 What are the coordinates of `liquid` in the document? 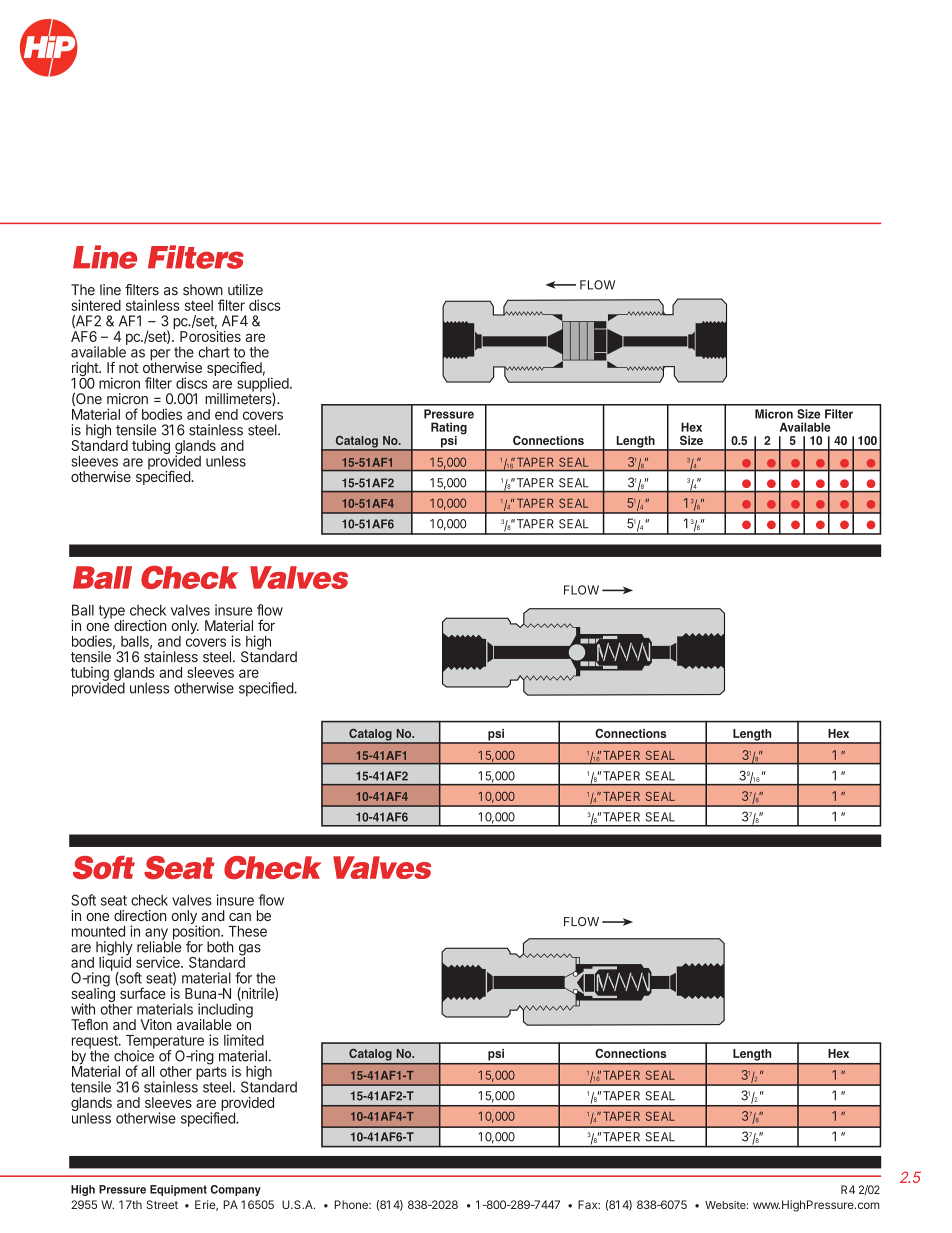 It's located at (115, 964).
